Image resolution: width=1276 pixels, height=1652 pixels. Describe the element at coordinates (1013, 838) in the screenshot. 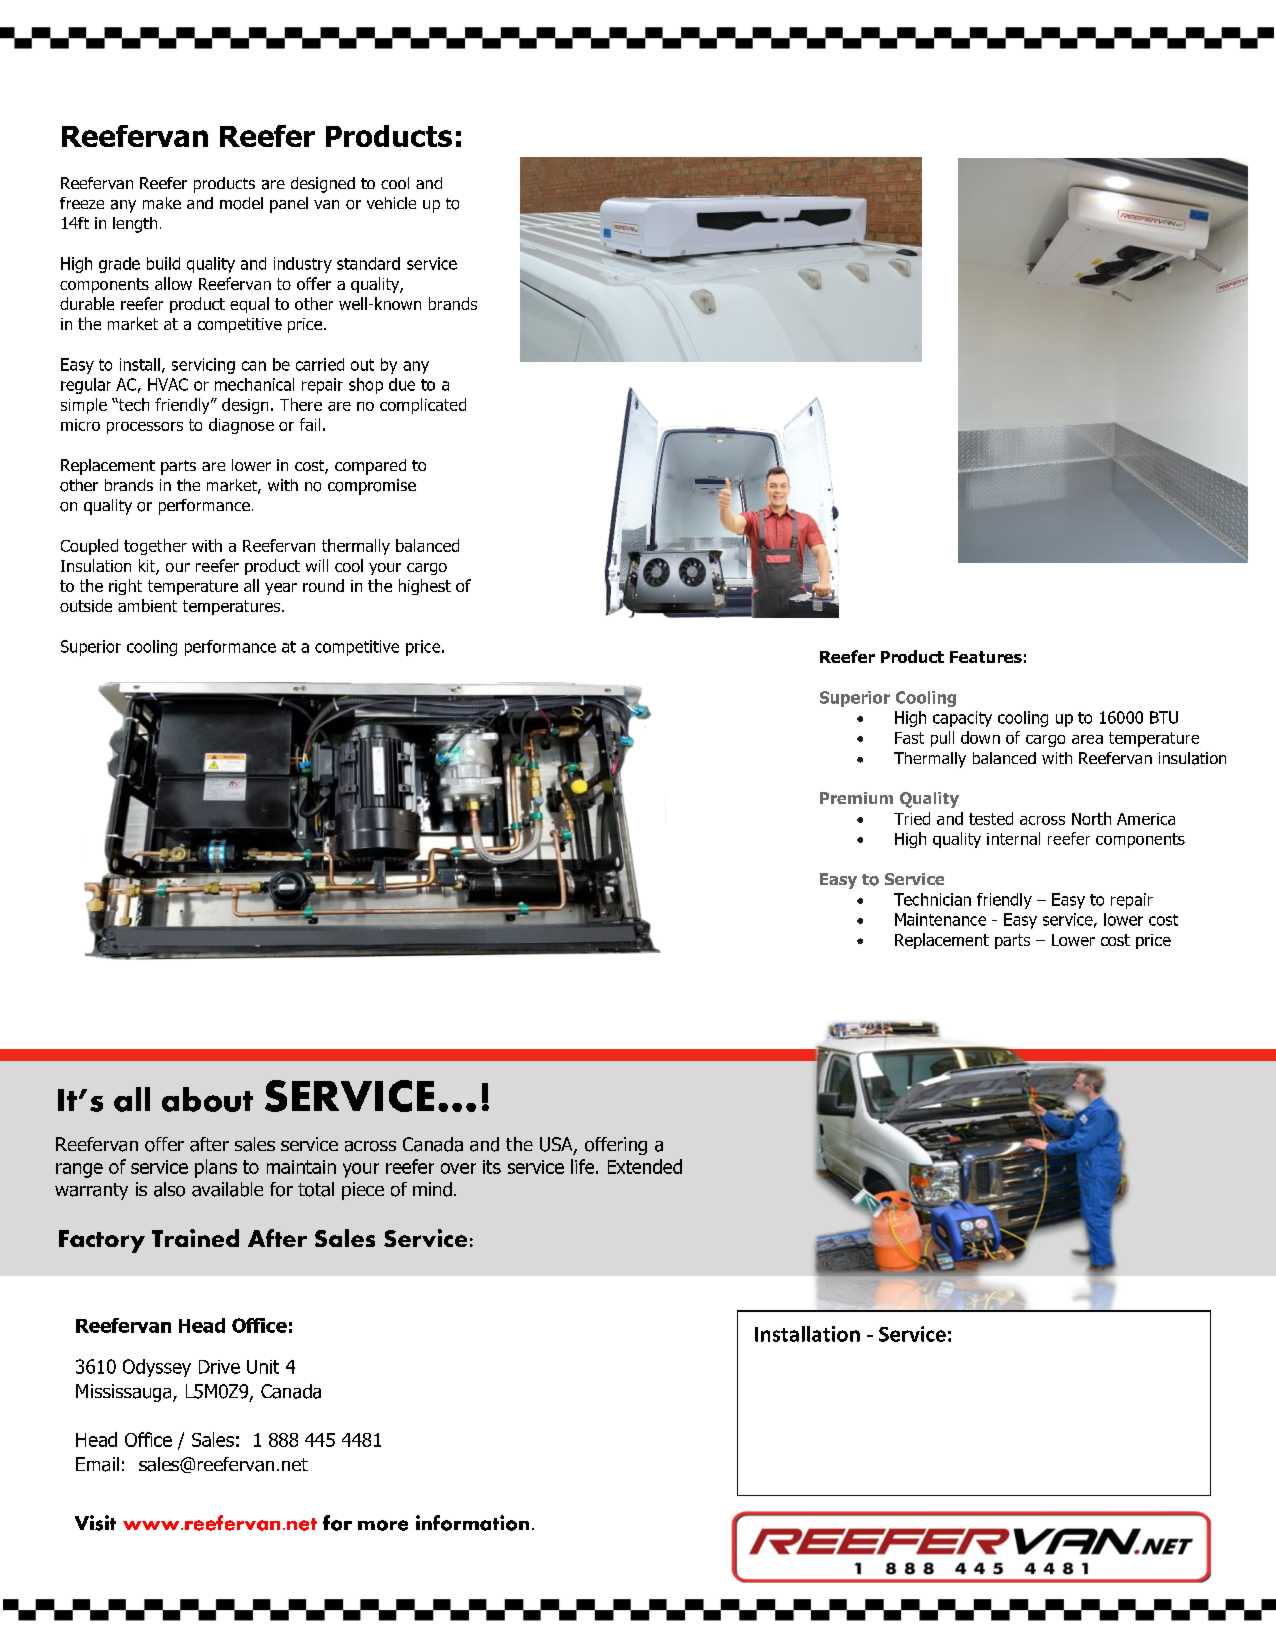

I see `internal` at that location.
